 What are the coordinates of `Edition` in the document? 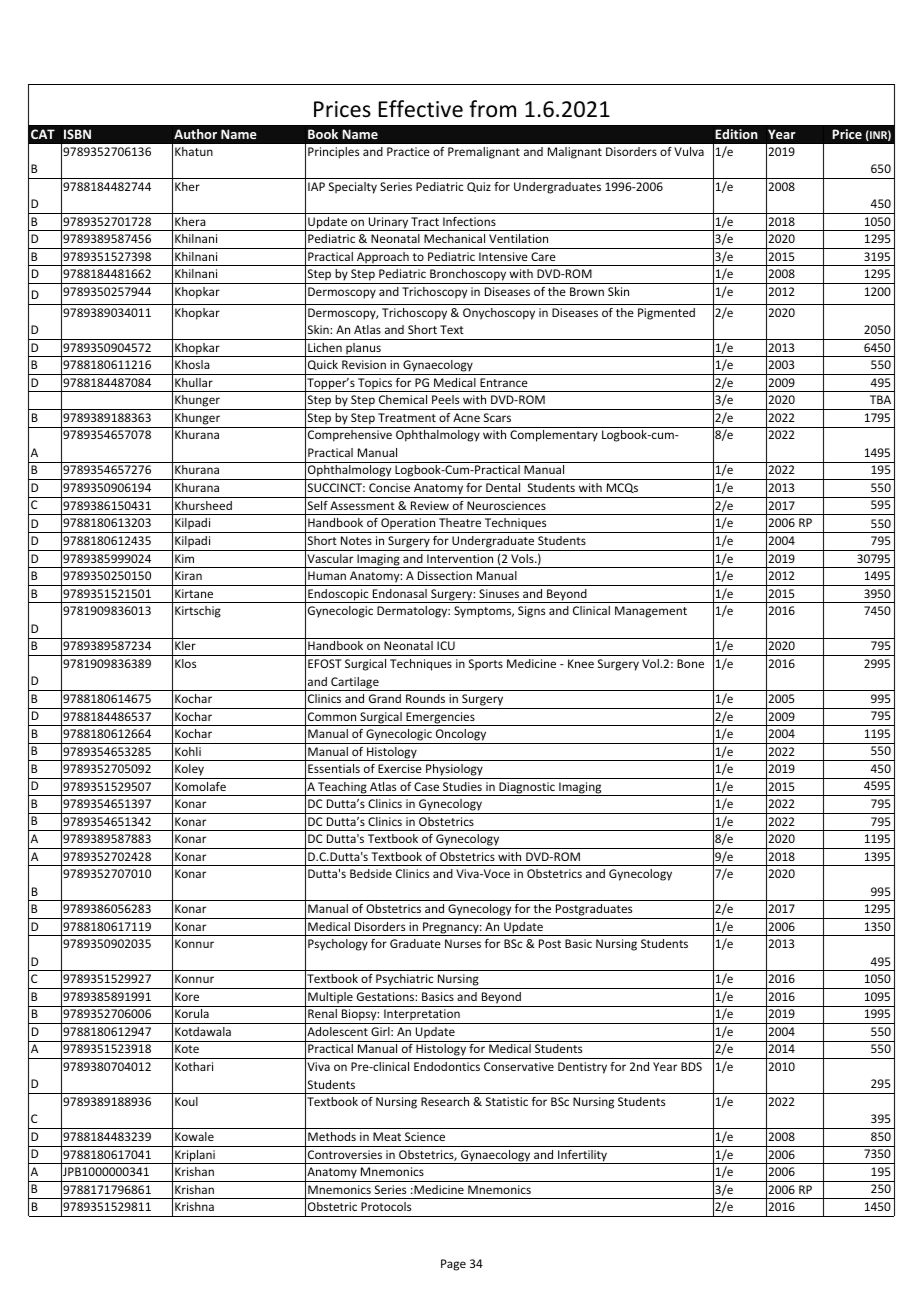 It's located at (736, 134).
